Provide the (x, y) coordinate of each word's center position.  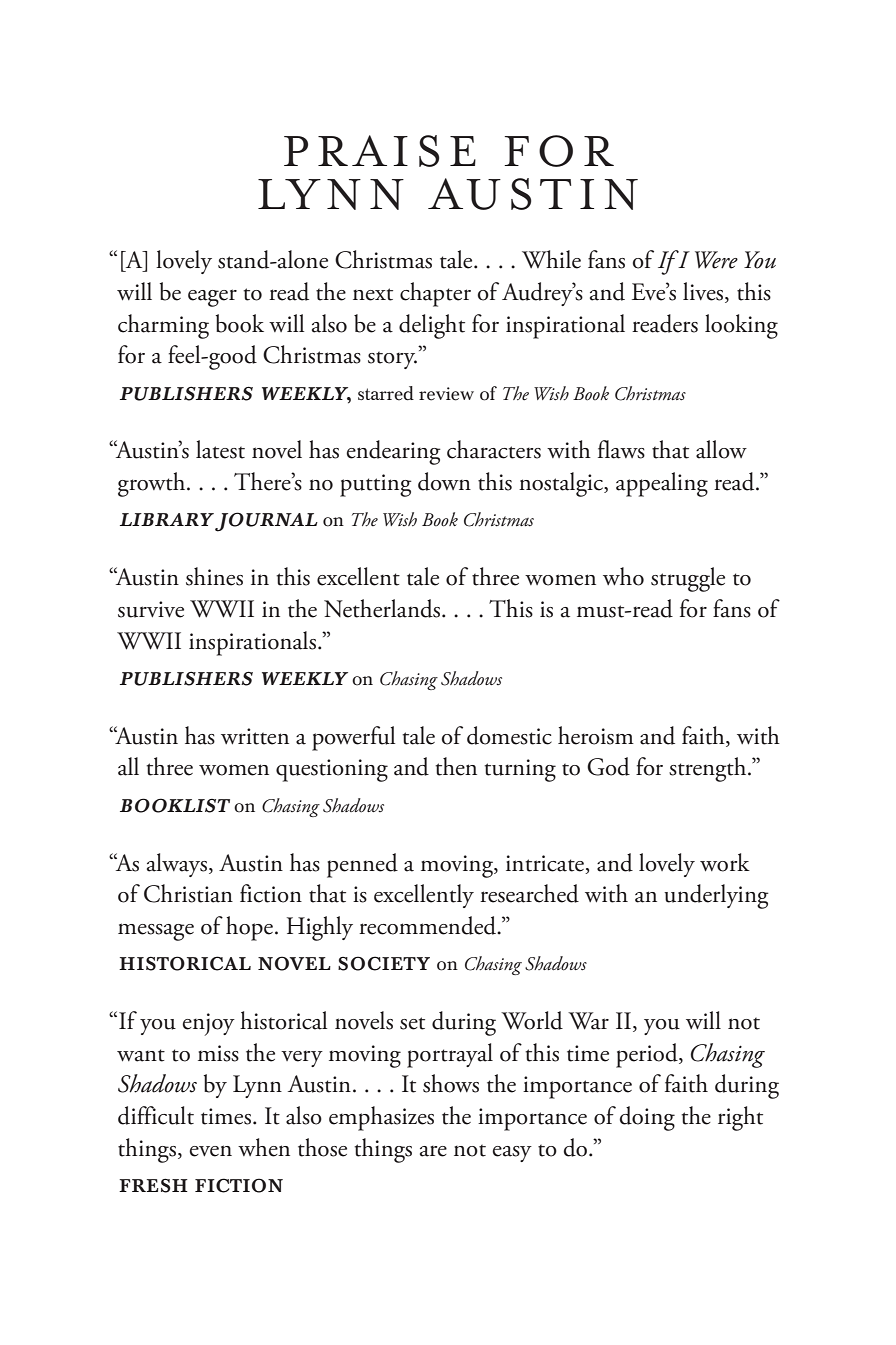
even (210, 1151)
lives (704, 292)
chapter (435, 294)
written (255, 736)
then (456, 766)
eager (212, 298)
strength (709, 769)
